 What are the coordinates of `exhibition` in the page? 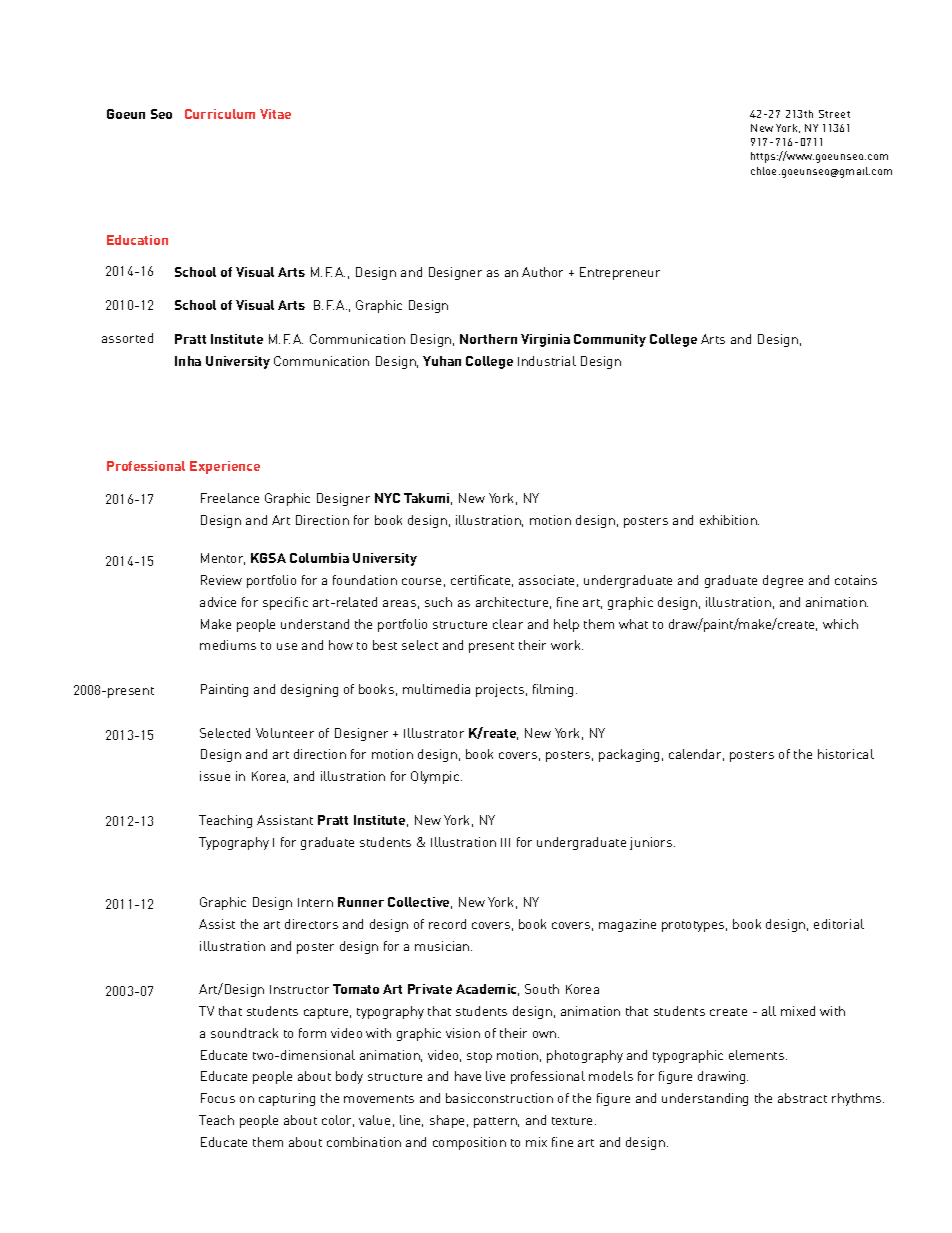 It's located at (729, 520).
